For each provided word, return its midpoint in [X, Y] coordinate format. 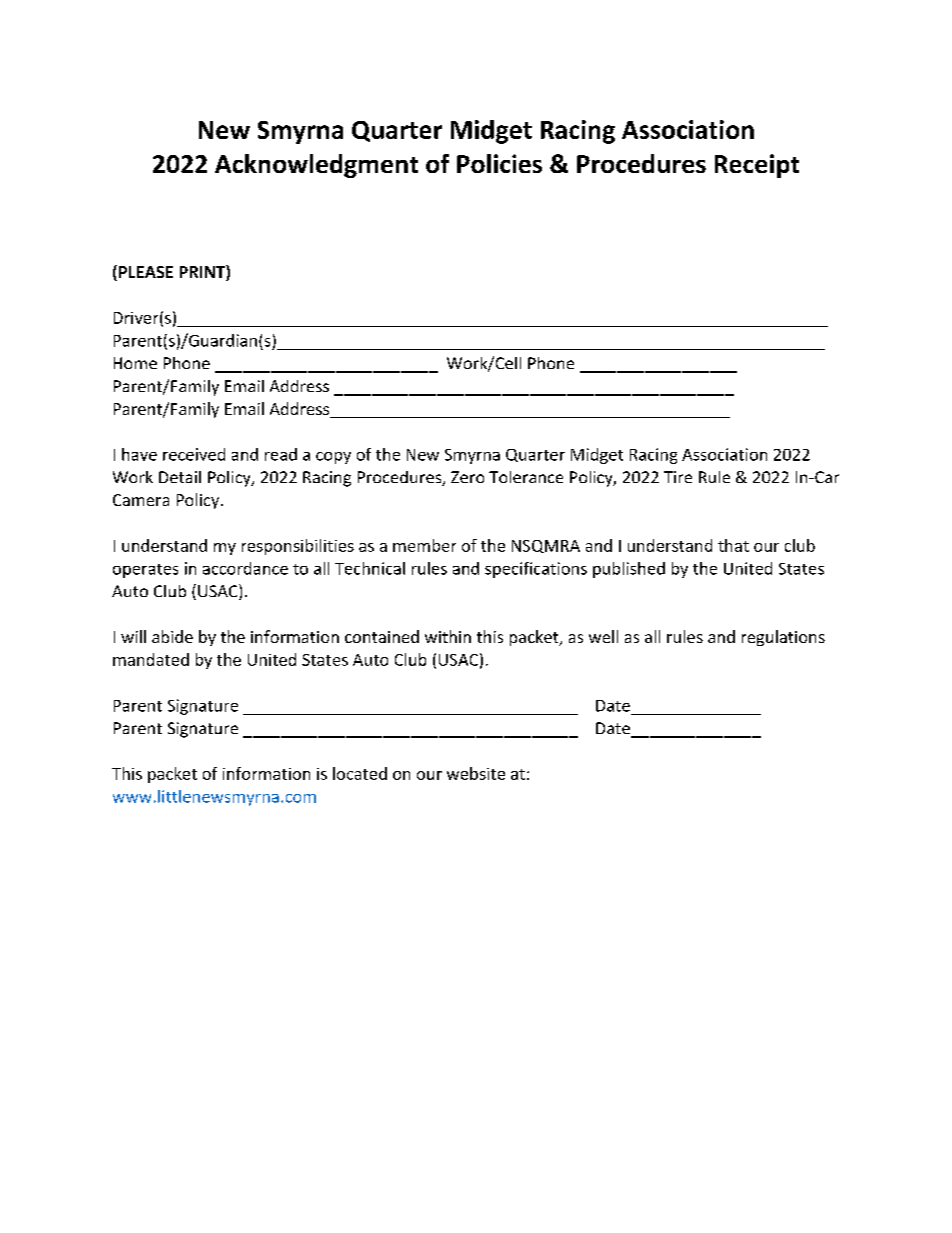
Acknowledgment [316, 166]
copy [333, 458]
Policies [499, 163]
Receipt [757, 166]
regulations [783, 638]
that [733, 545]
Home [135, 363]
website [476, 773]
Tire [678, 477]
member [424, 545]
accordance [245, 568]
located [360, 773]
